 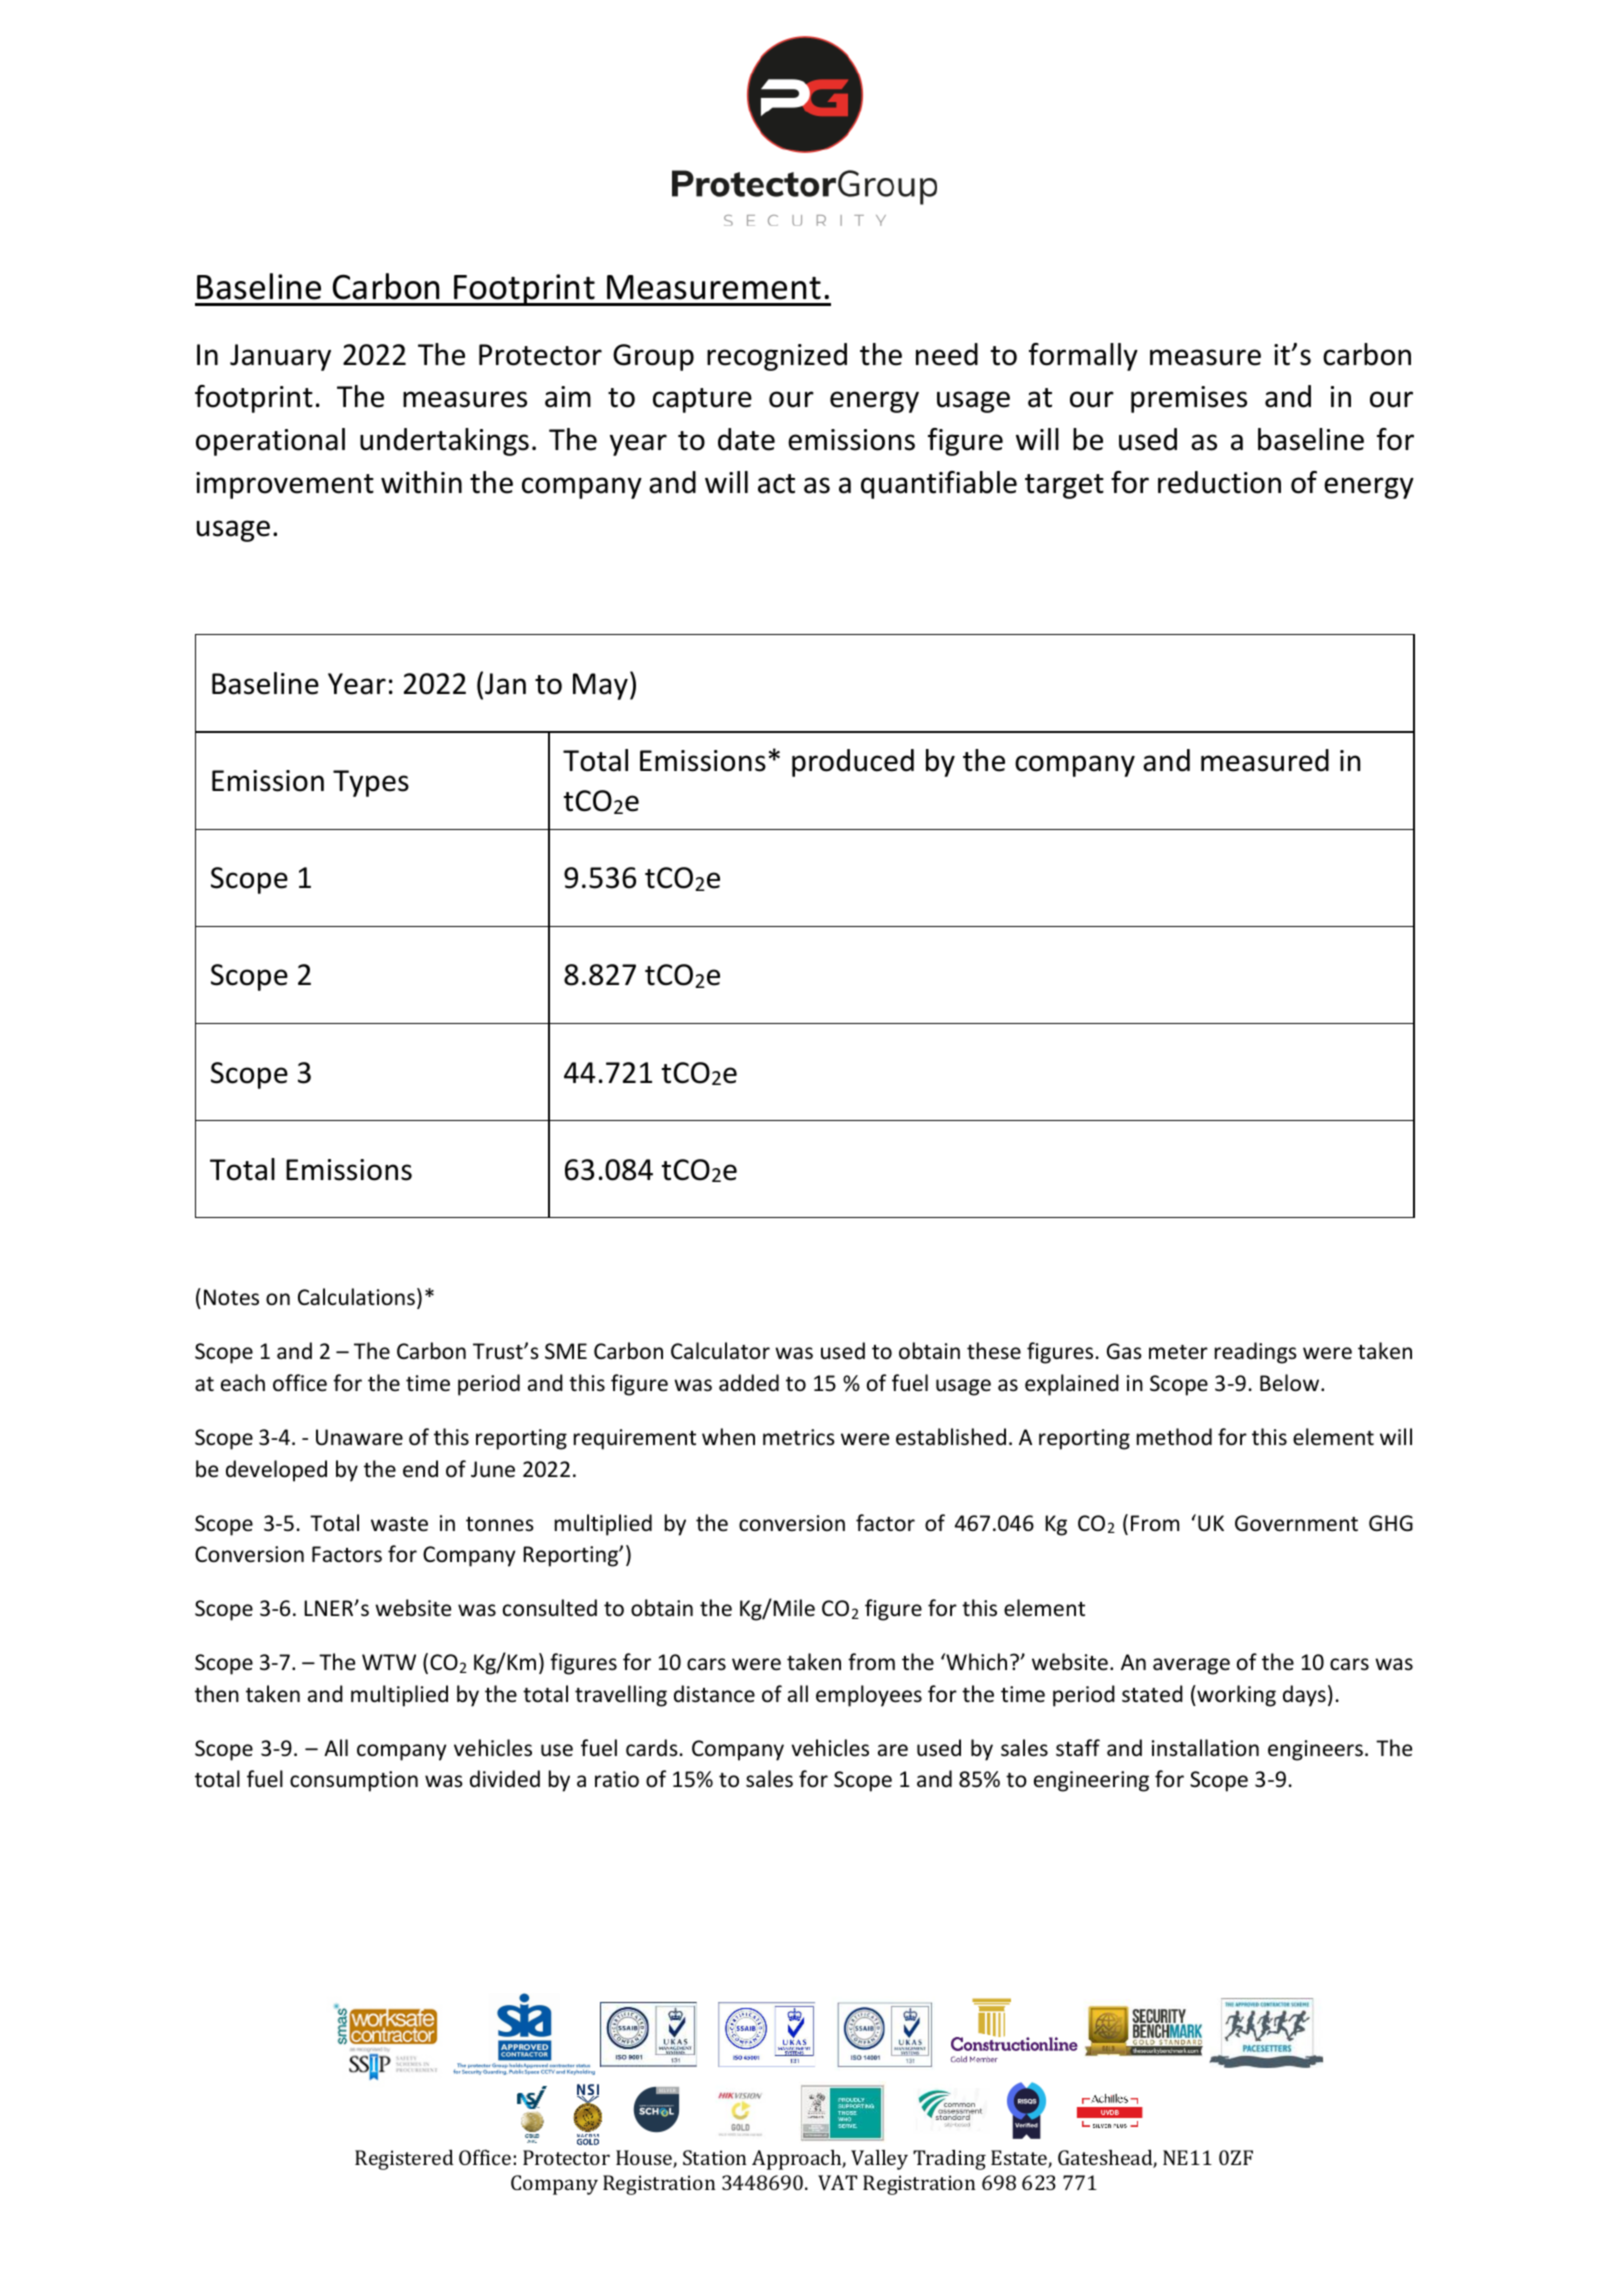 I want to click on readings, so click(x=1256, y=1353).
